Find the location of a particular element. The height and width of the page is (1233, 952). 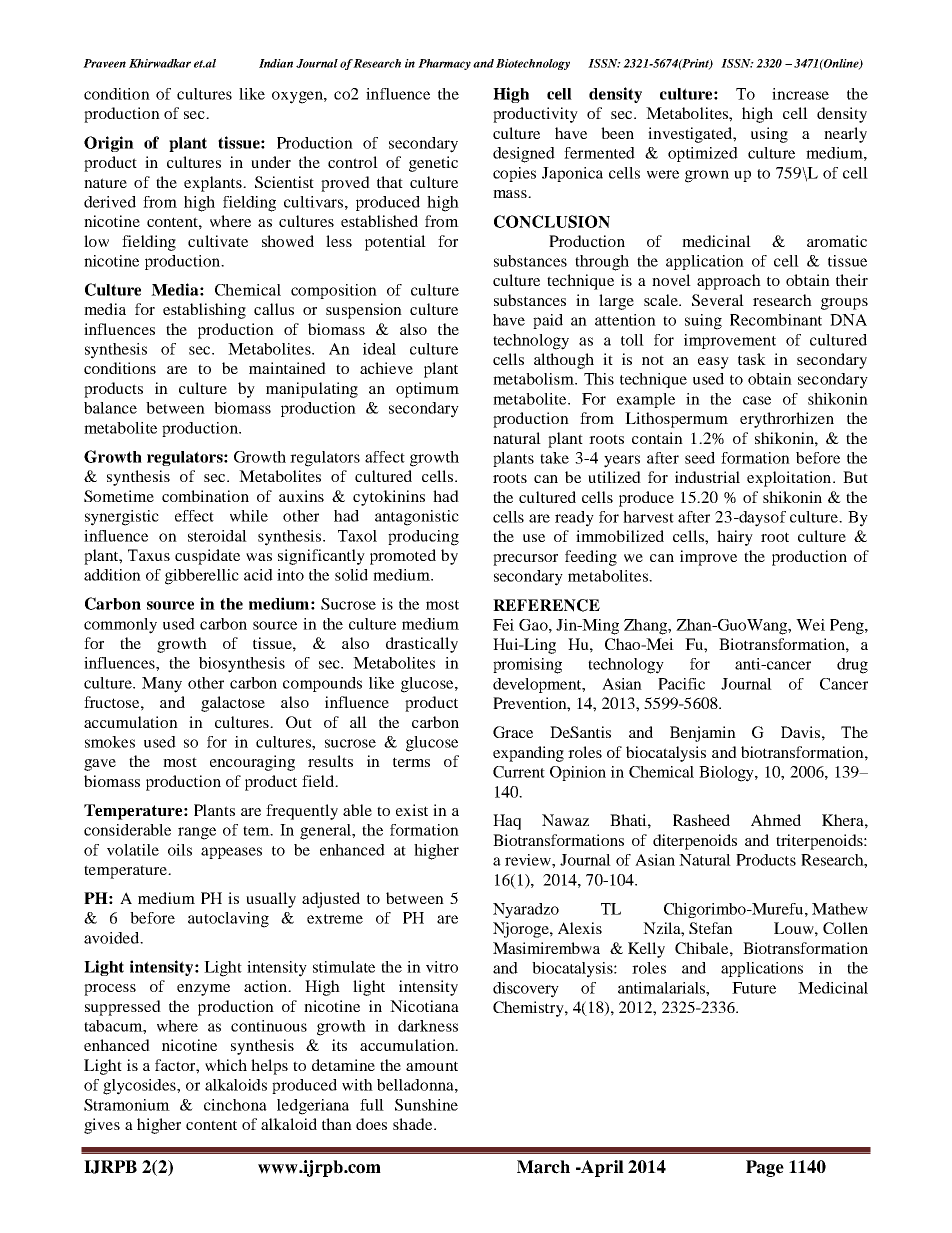

Current is located at coordinates (519, 772).
